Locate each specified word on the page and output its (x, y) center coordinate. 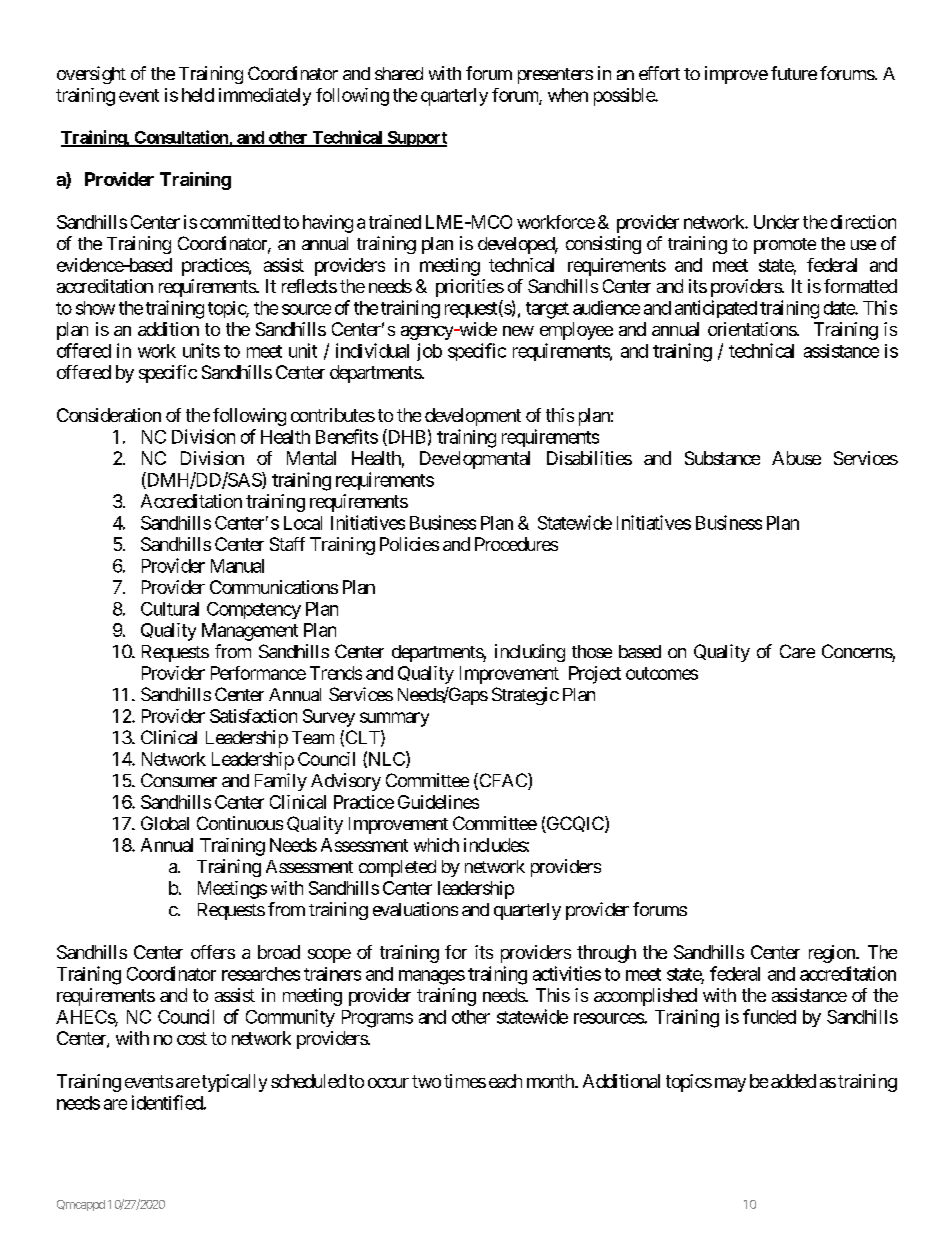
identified (168, 1102)
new (518, 331)
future (794, 73)
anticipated (716, 309)
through (606, 954)
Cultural (170, 609)
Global (165, 823)
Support (416, 139)
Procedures (516, 544)
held (198, 95)
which (436, 845)
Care (797, 651)
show (95, 308)
